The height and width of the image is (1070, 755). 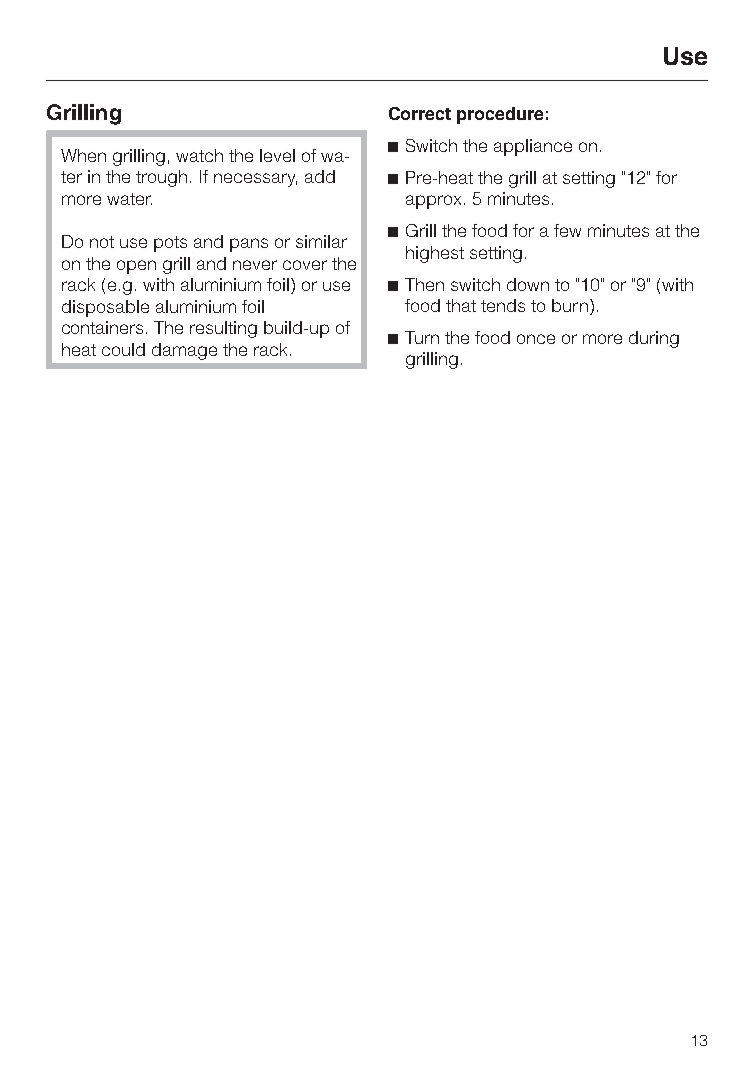 What do you see at coordinates (129, 199) in the image?
I see `water` at bounding box center [129, 199].
